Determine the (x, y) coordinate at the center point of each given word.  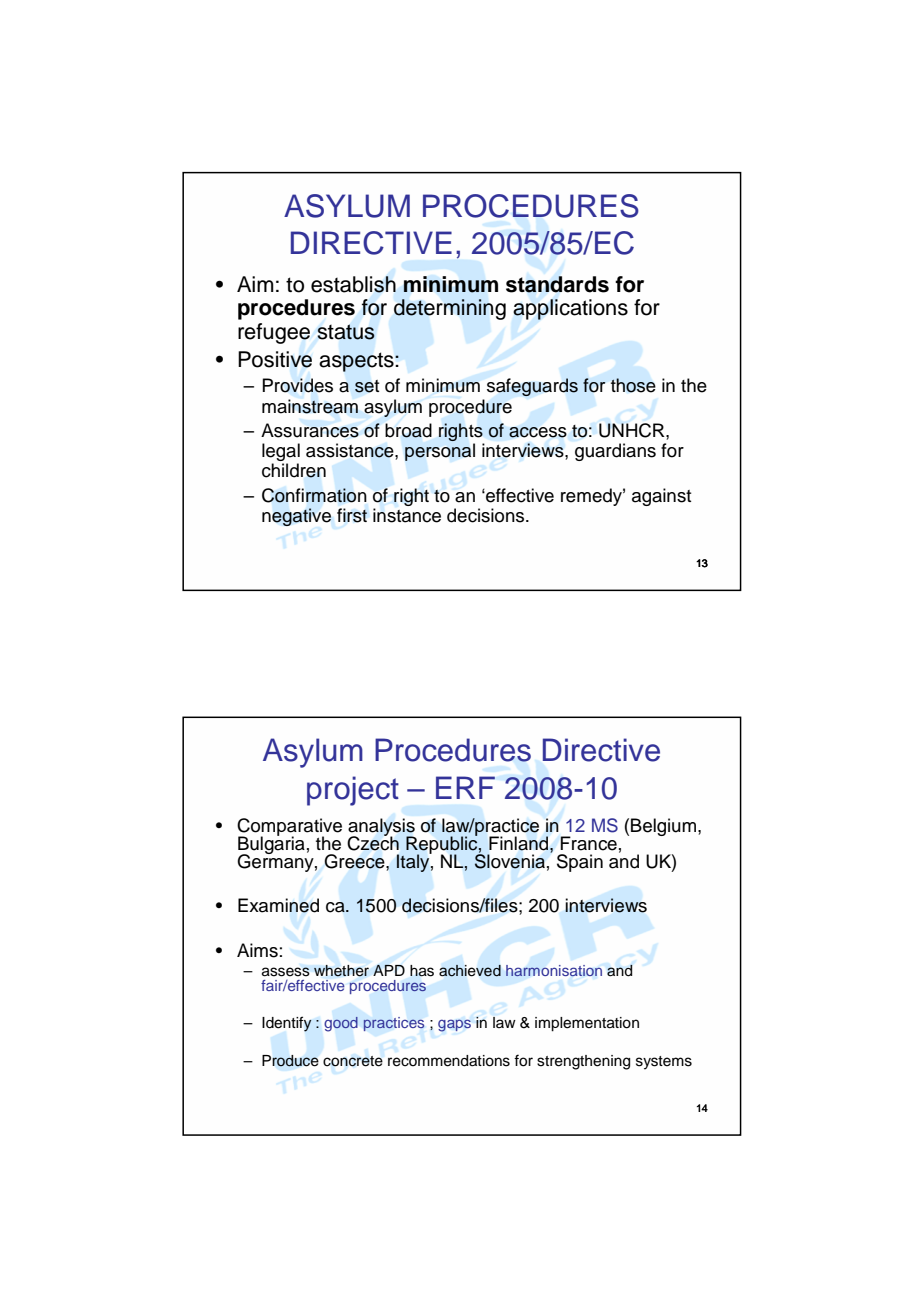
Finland (520, 843)
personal (440, 452)
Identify (287, 1024)
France (588, 843)
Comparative (289, 828)
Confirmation (314, 495)
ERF (465, 787)
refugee (274, 333)
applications (570, 309)
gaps (454, 1025)
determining (450, 309)
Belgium (663, 827)
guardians (615, 452)
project (353, 791)
